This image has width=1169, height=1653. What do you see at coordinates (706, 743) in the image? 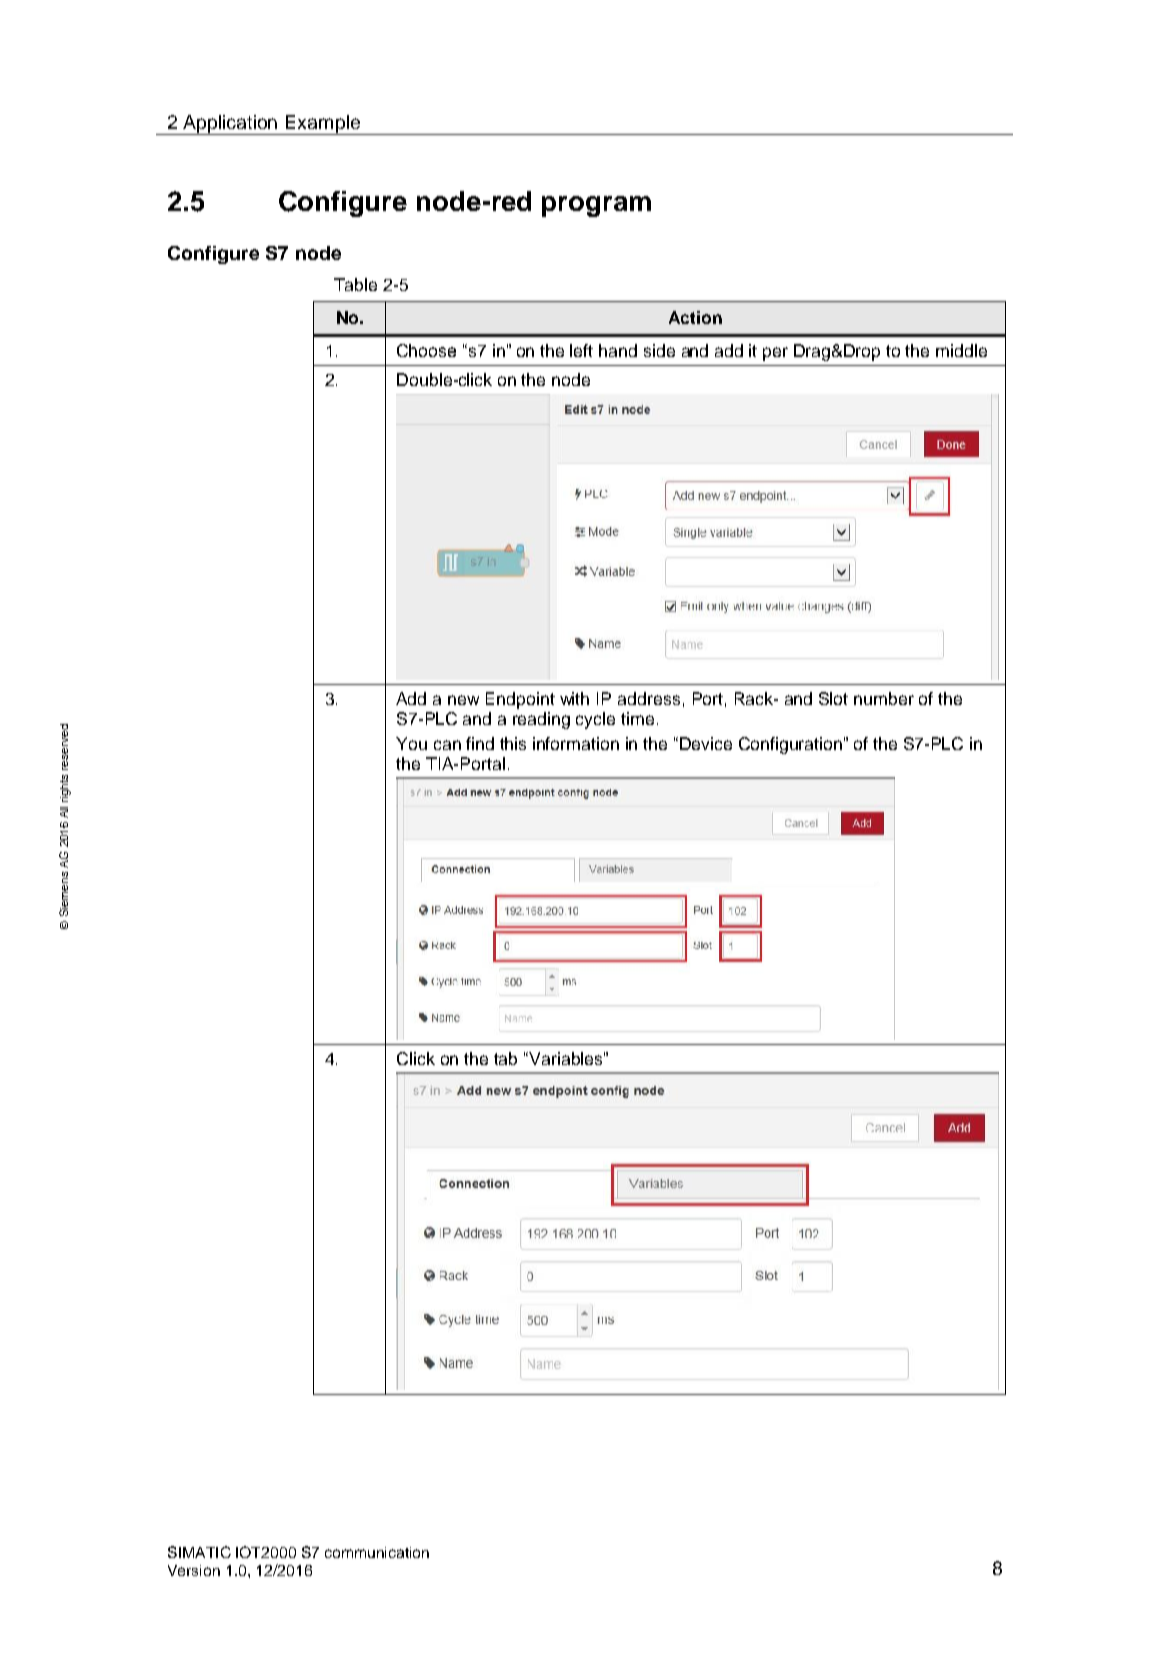
I see `Device` at bounding box center [706, 743].
